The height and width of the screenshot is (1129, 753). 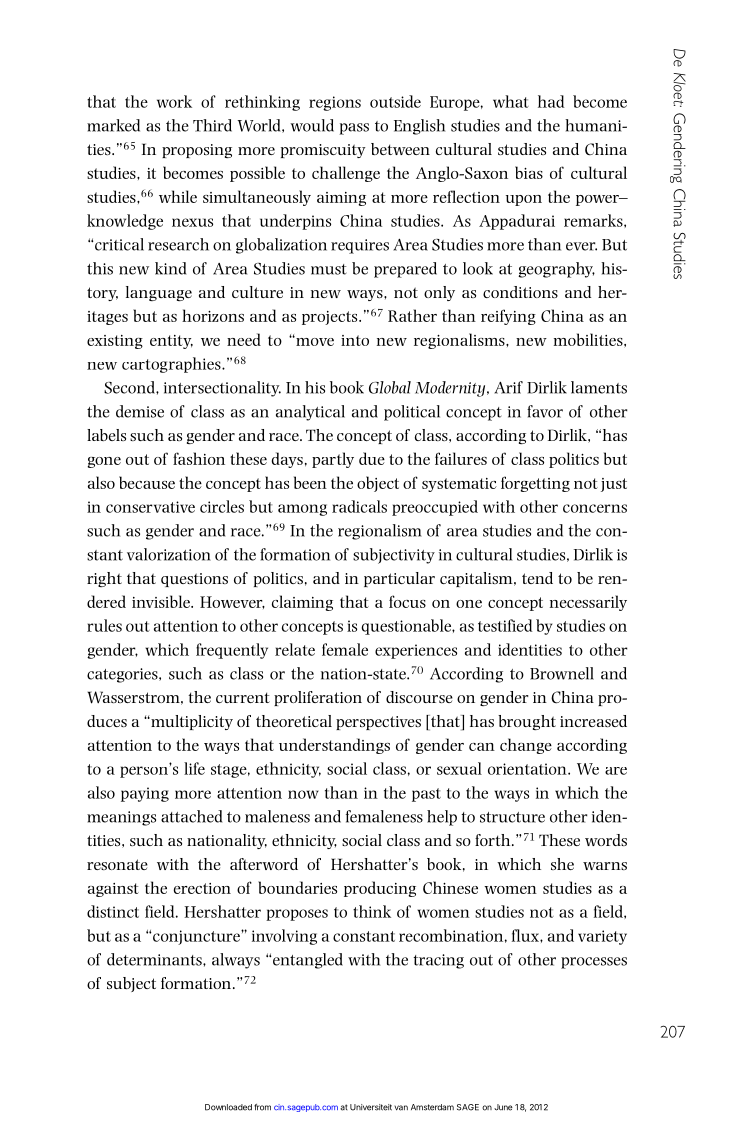 I want to click on questions, so click(x=194, y=580).
